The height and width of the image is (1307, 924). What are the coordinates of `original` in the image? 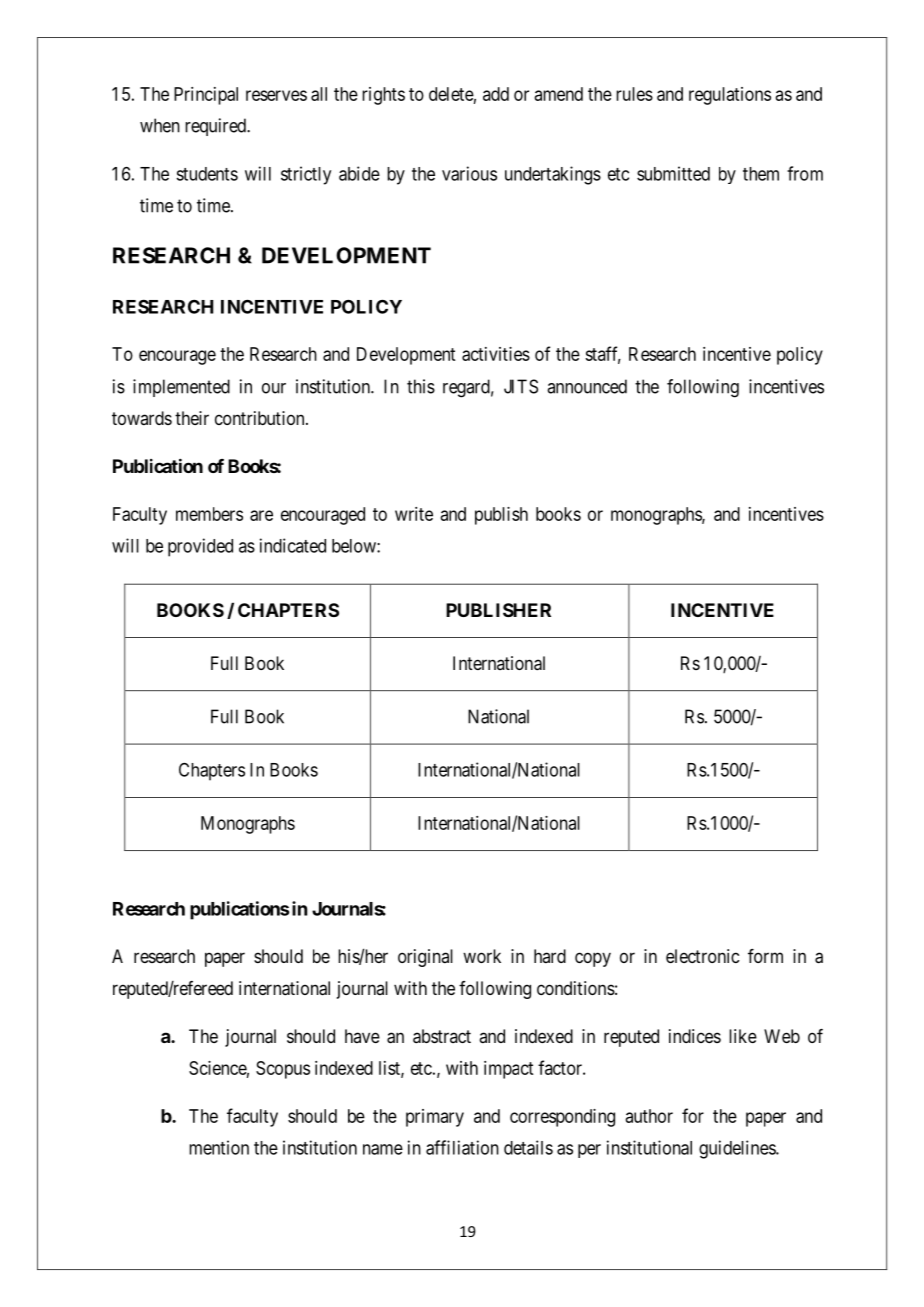 It's located at (425, 958).
